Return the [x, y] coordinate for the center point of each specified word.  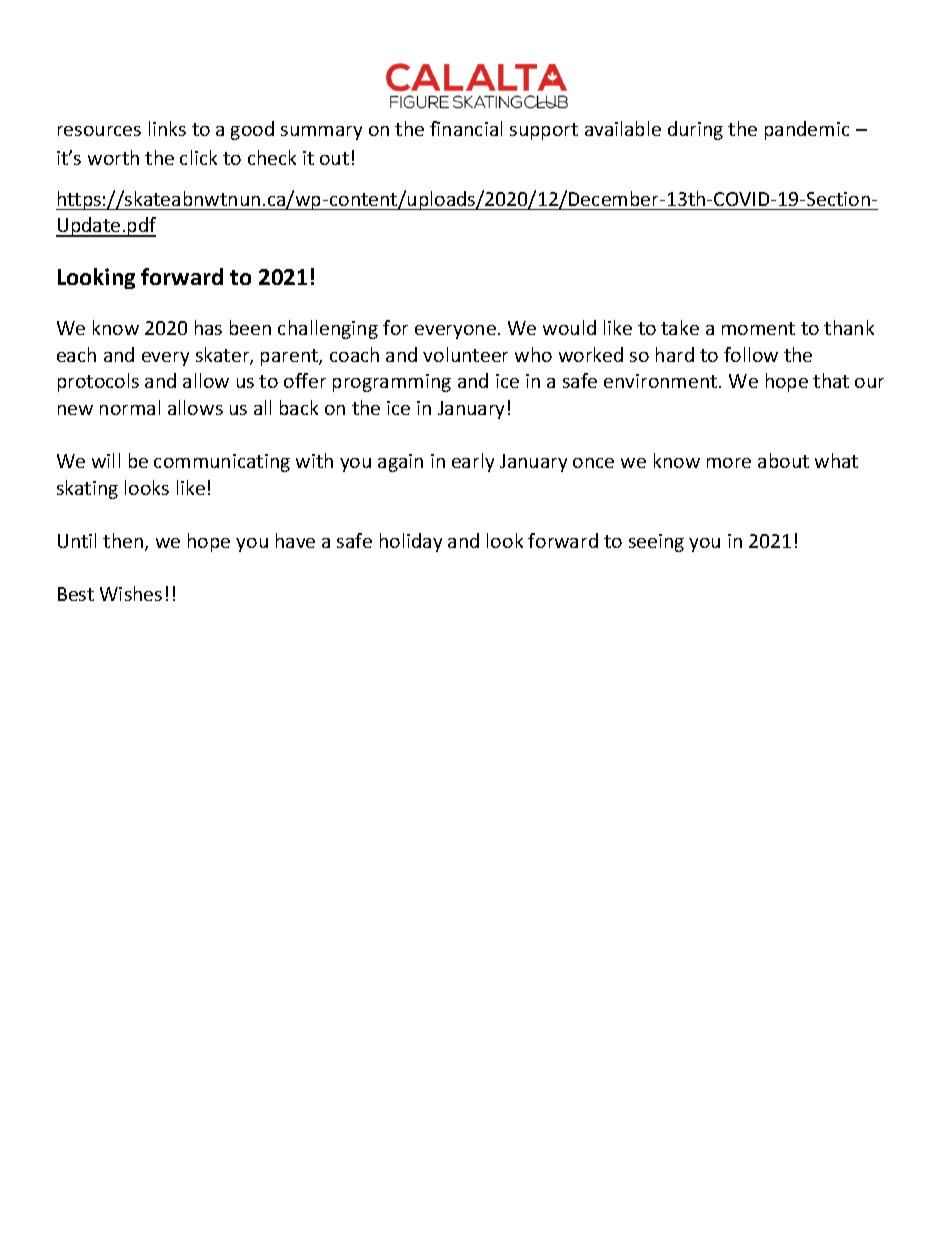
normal [130, 407]
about [783, 460]
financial [466, 128]
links [167, 128]
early [473, 462]
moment [758, 328]
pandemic [807, 130]
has [208, 327]
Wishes [131, 593]
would [569, 327]
